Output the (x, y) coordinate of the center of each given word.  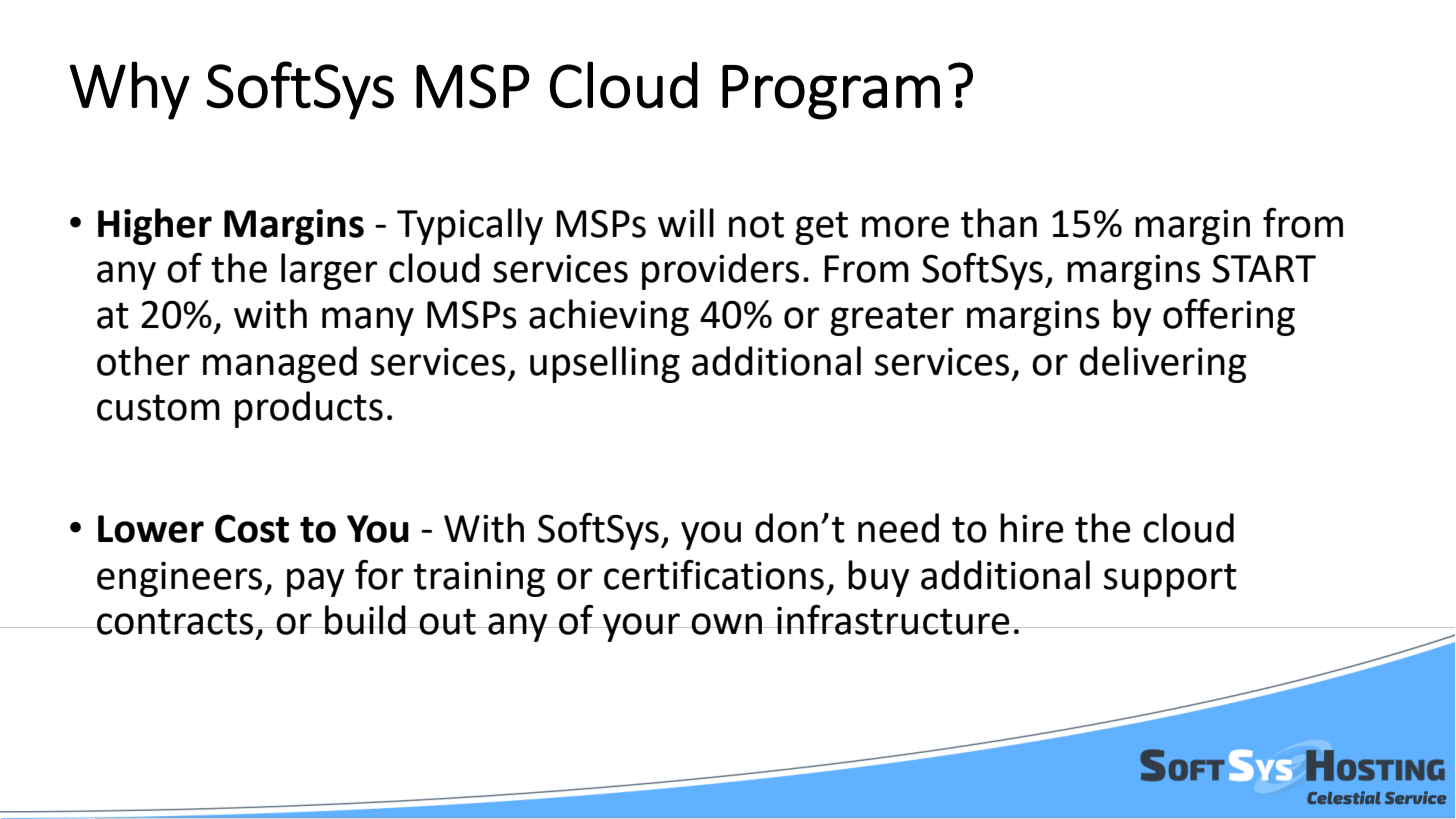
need (898, 528)
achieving (609, 317)
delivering (1163, 364)
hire (1032, 528)
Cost (252, 528)
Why (130, 90)
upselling (605, 364)
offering (1229, 317)
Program (831, 92)
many (368, 321)
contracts (175, 621)
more (905, 227)
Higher (155, 226)
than (999, 223)
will (686, 222)
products (309, 409)
